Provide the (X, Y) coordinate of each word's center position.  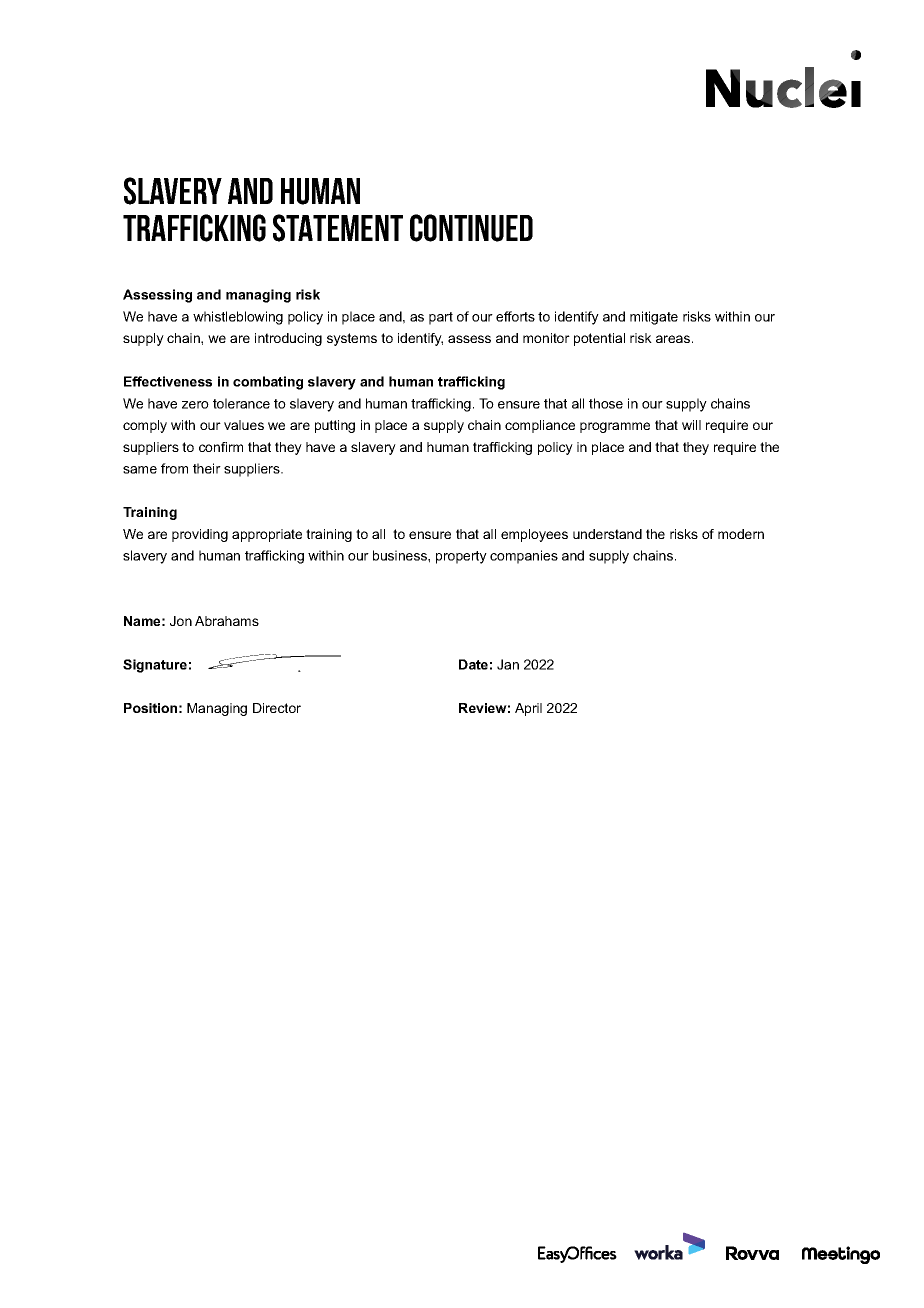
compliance (540, 426)
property (461, 557)
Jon (181, 621)
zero (195, 405)
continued (471, 228)
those (606, 403)
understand (607, 534)
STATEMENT (338, 228)
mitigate (654, 318)
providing (200, 535)
